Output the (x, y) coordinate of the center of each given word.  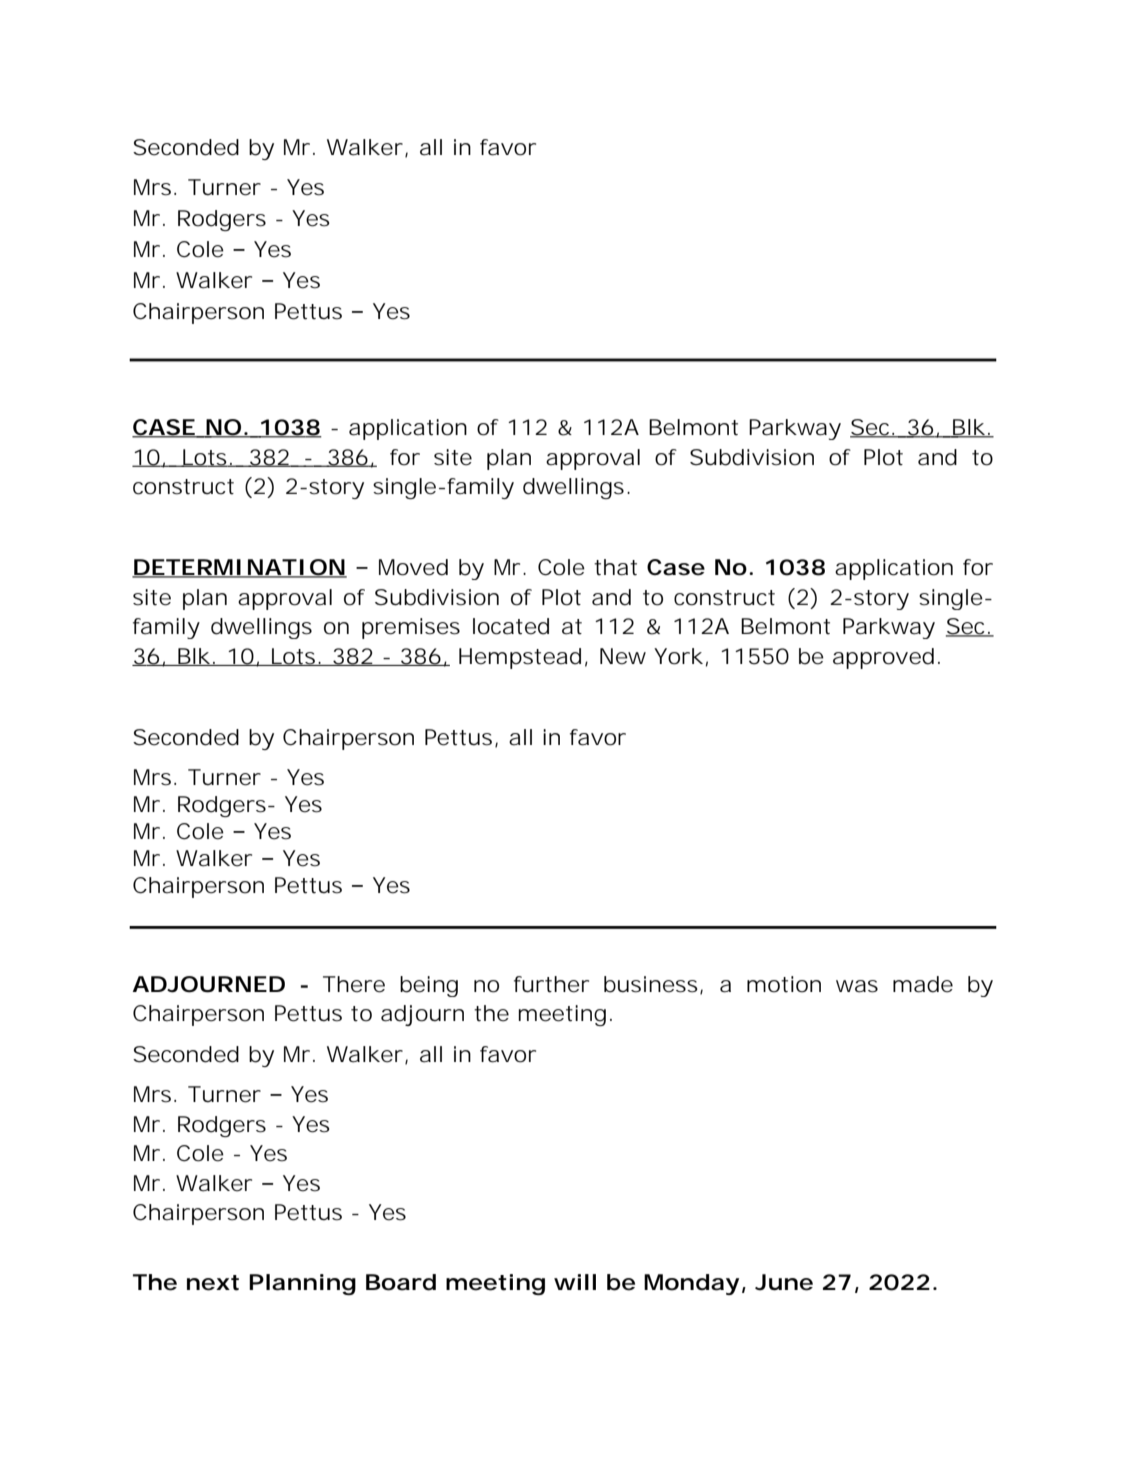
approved (886, 658)
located (511, 626)
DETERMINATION (240, 568)
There (354, 984)
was (857, 986)
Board (401, 1282)
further (551, 984)
